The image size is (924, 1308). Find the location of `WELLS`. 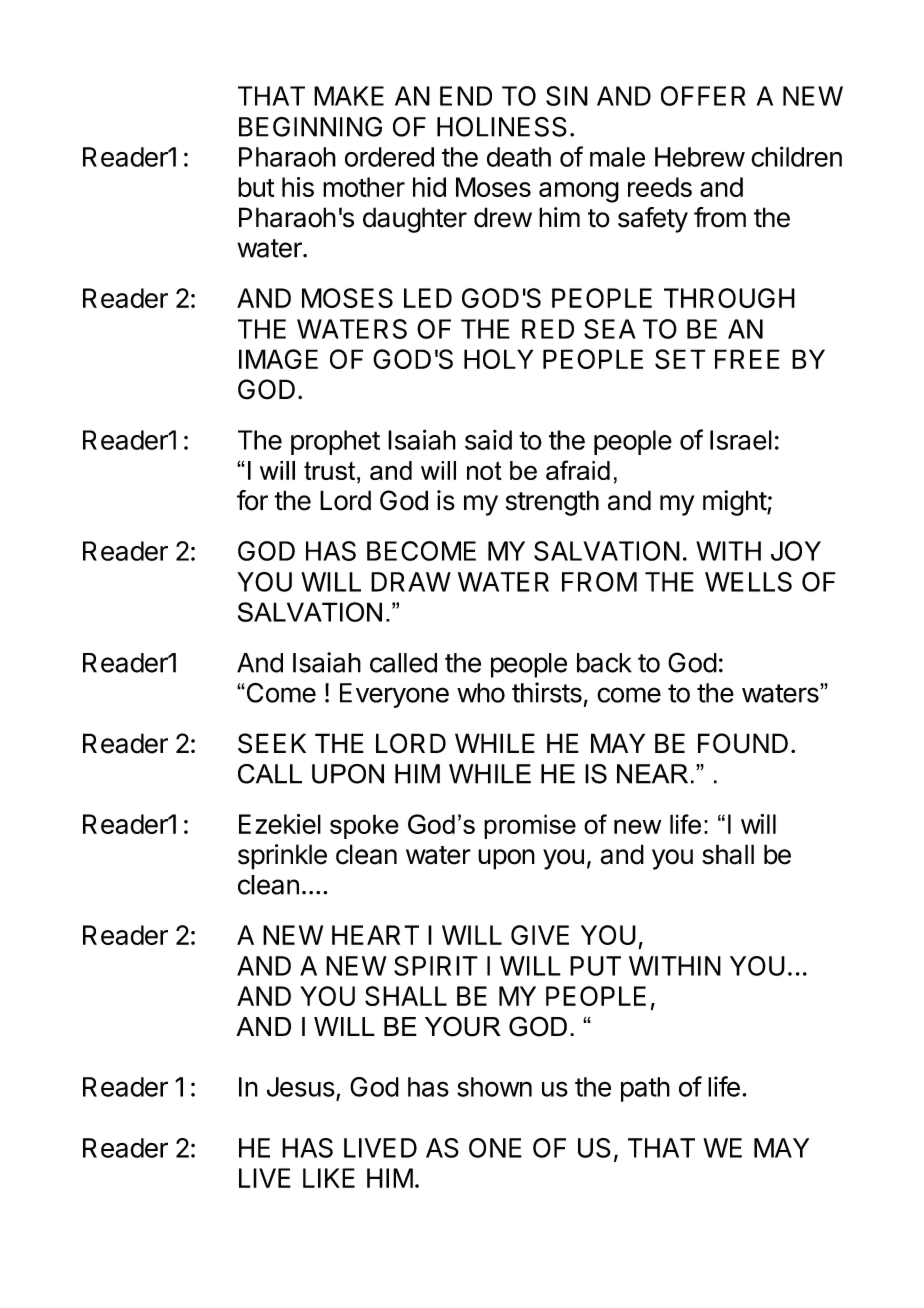

WELLS is located at coordinates (748, 582).
